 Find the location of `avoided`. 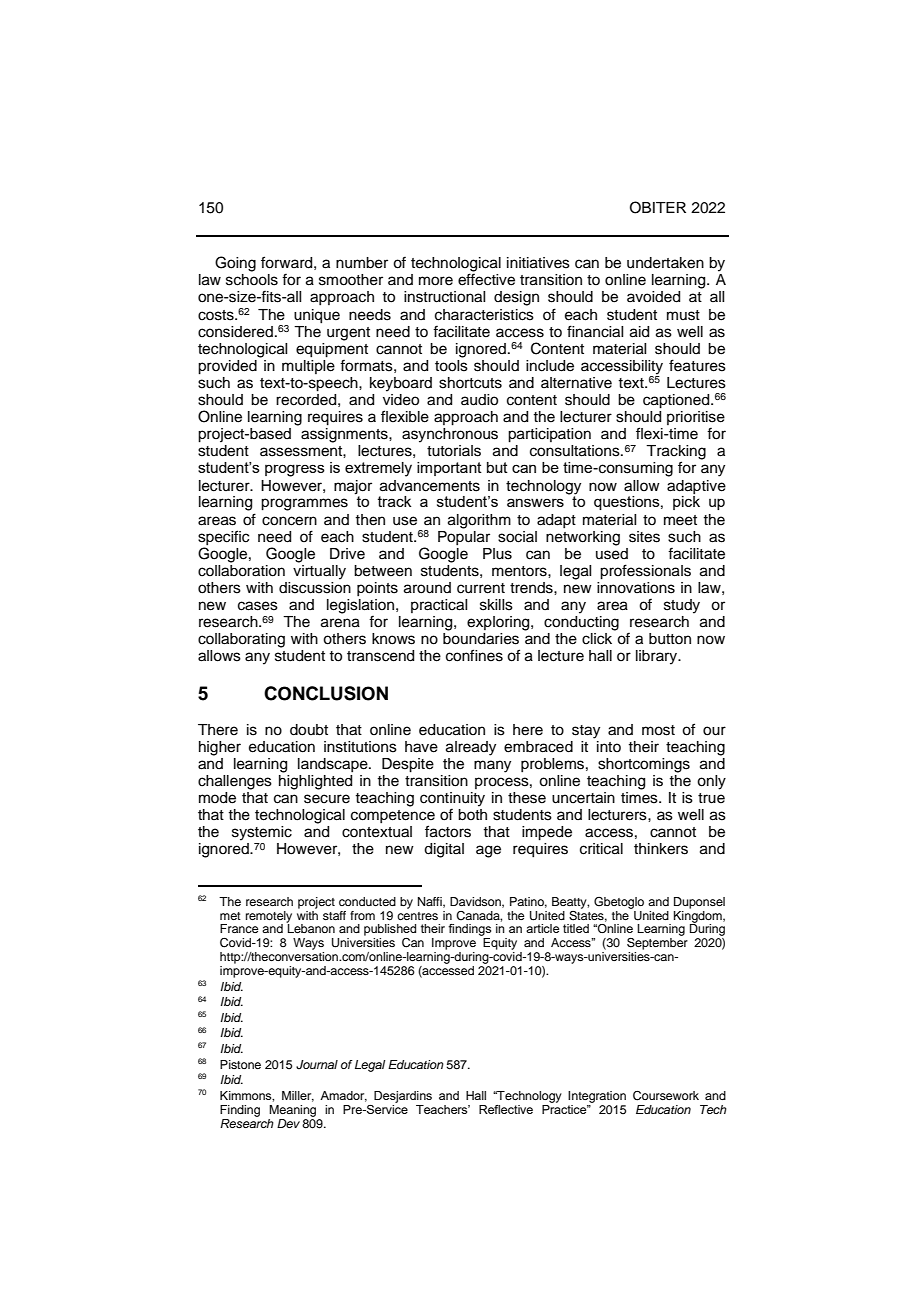

avoided is located at coordinates (653, 297).
